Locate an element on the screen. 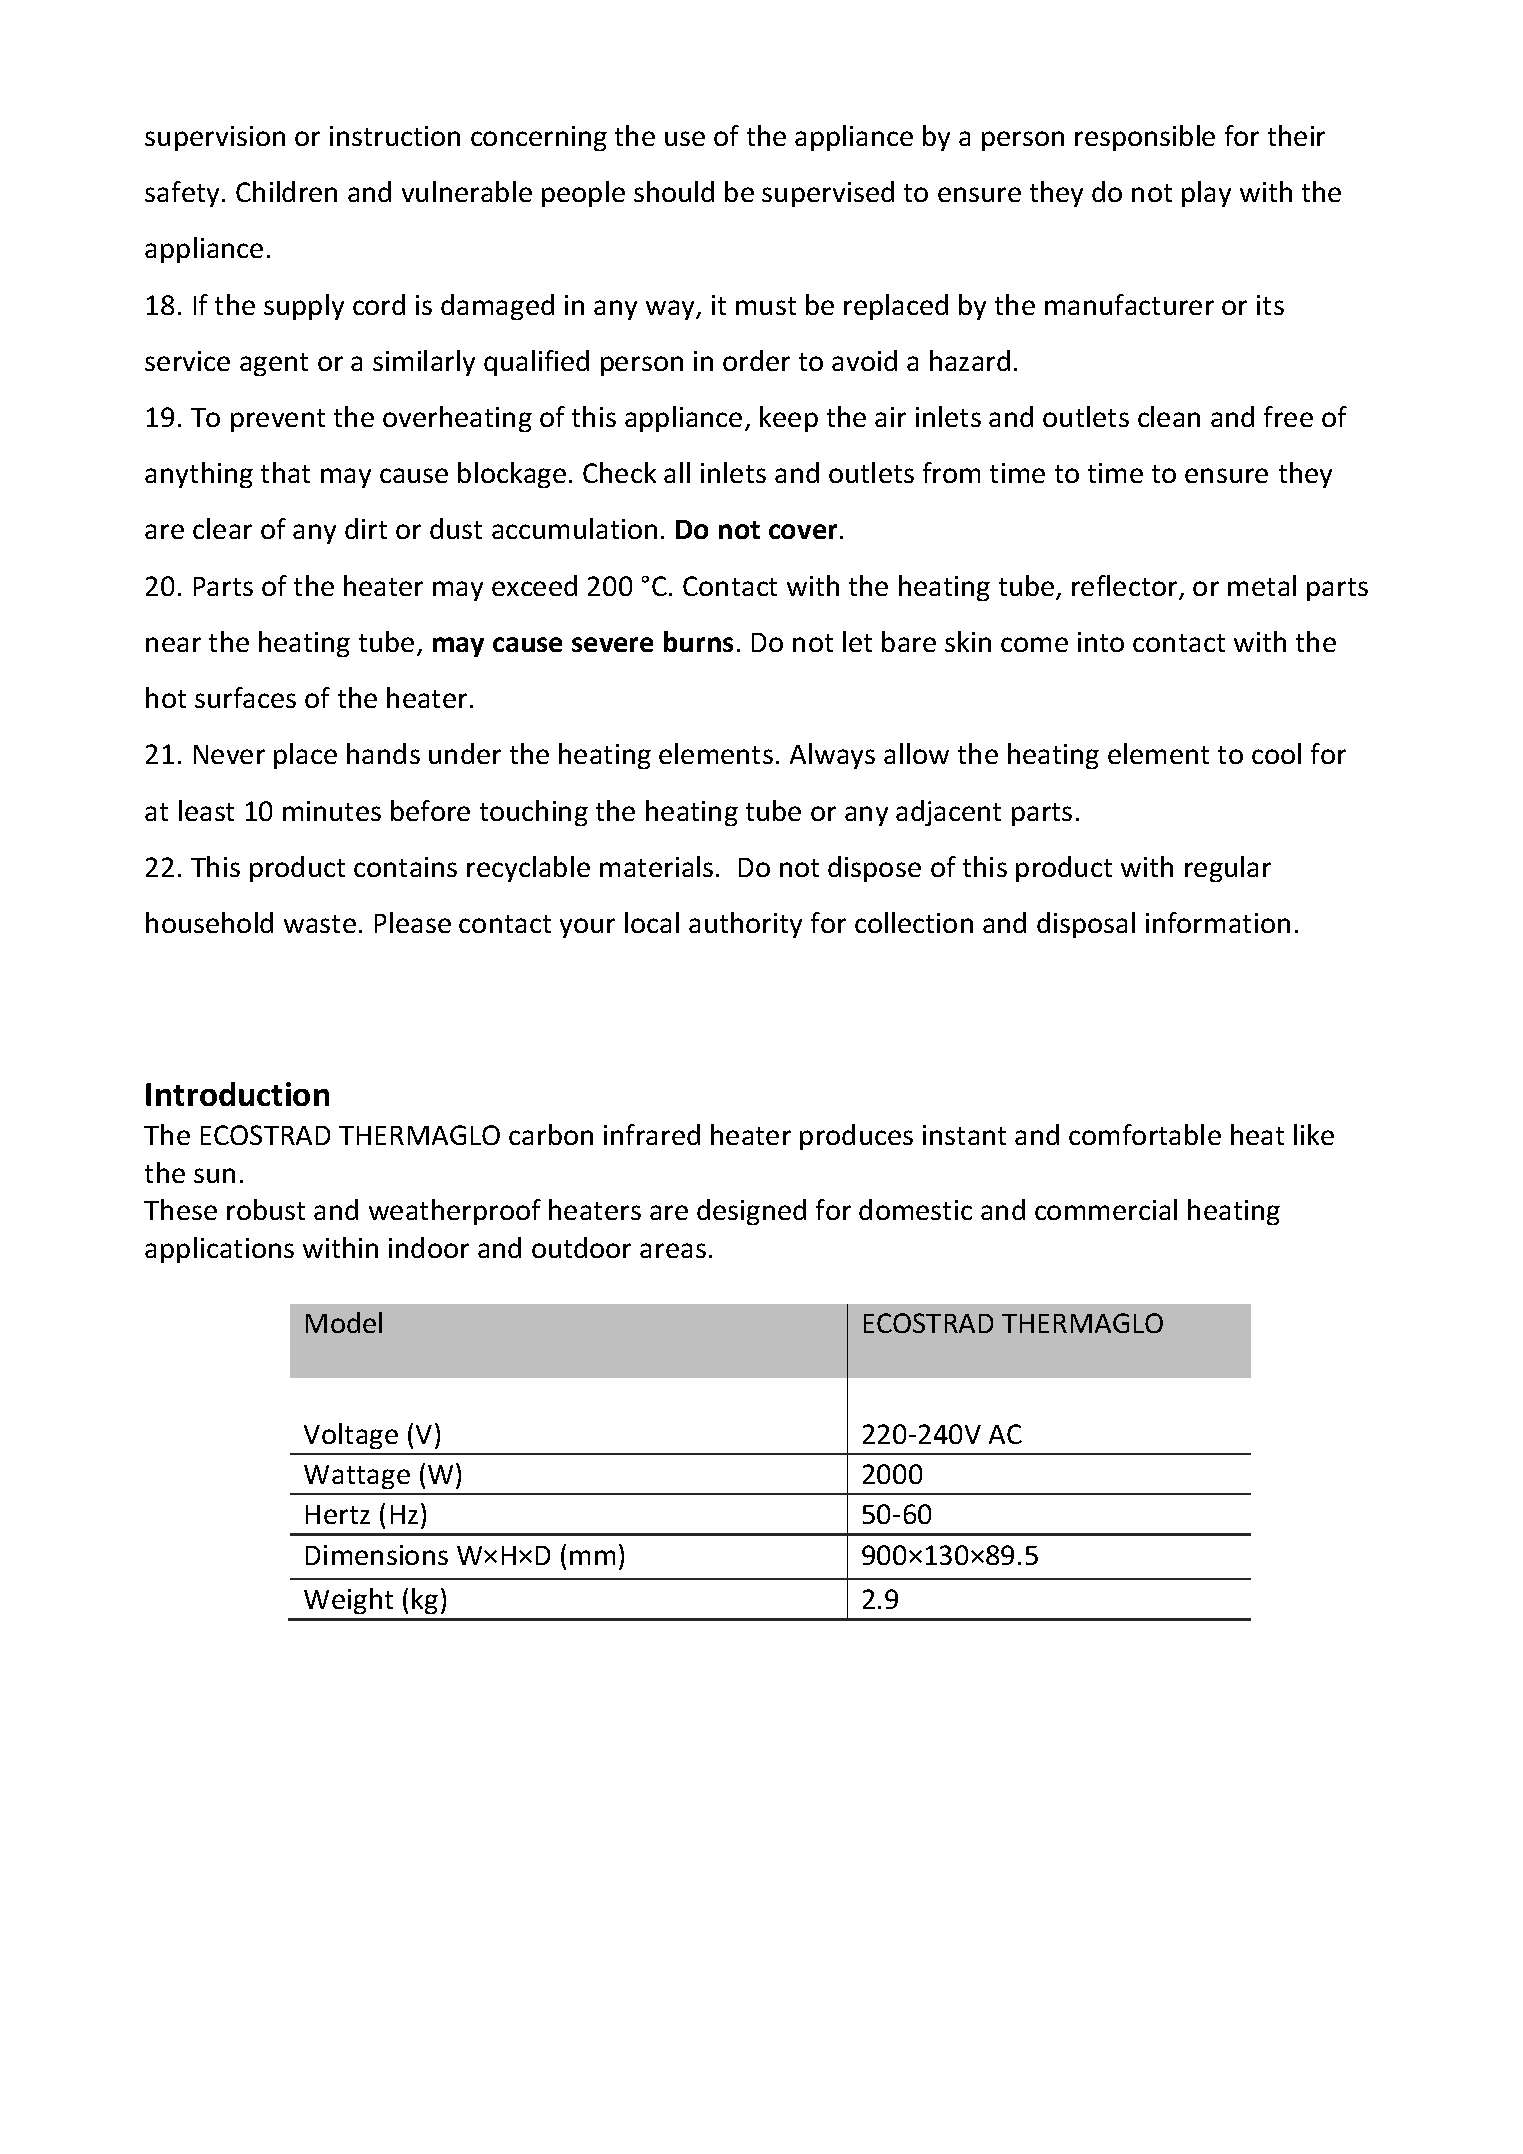  waste is located at coordinates (320, 924).
